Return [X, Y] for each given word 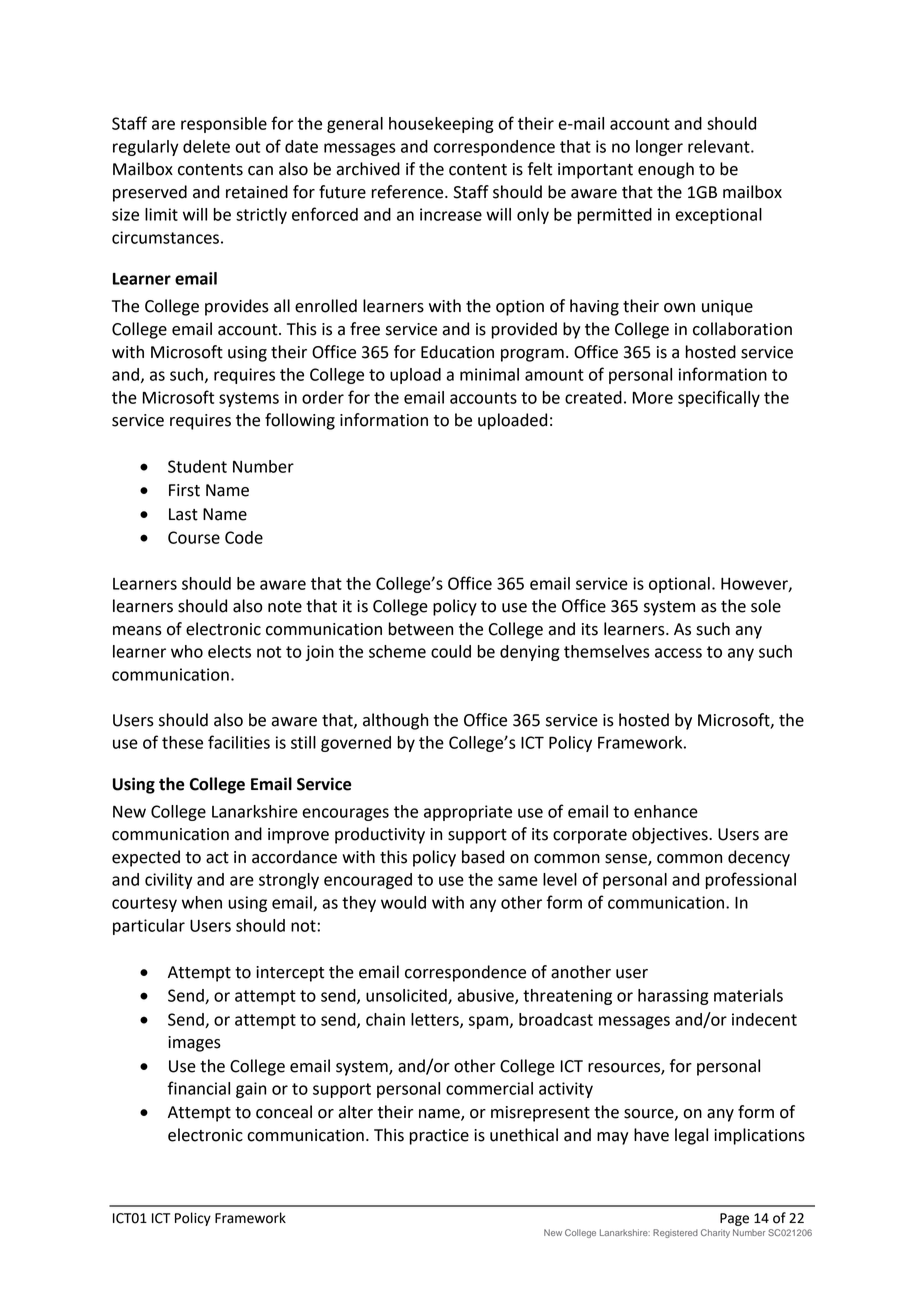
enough [666, 170]
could [451, 651]
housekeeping [441, 125]
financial [199, 1088]
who [187, 651]
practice [439, 1137]
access [678, 653]
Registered [675, 1233]
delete [206, 146]
